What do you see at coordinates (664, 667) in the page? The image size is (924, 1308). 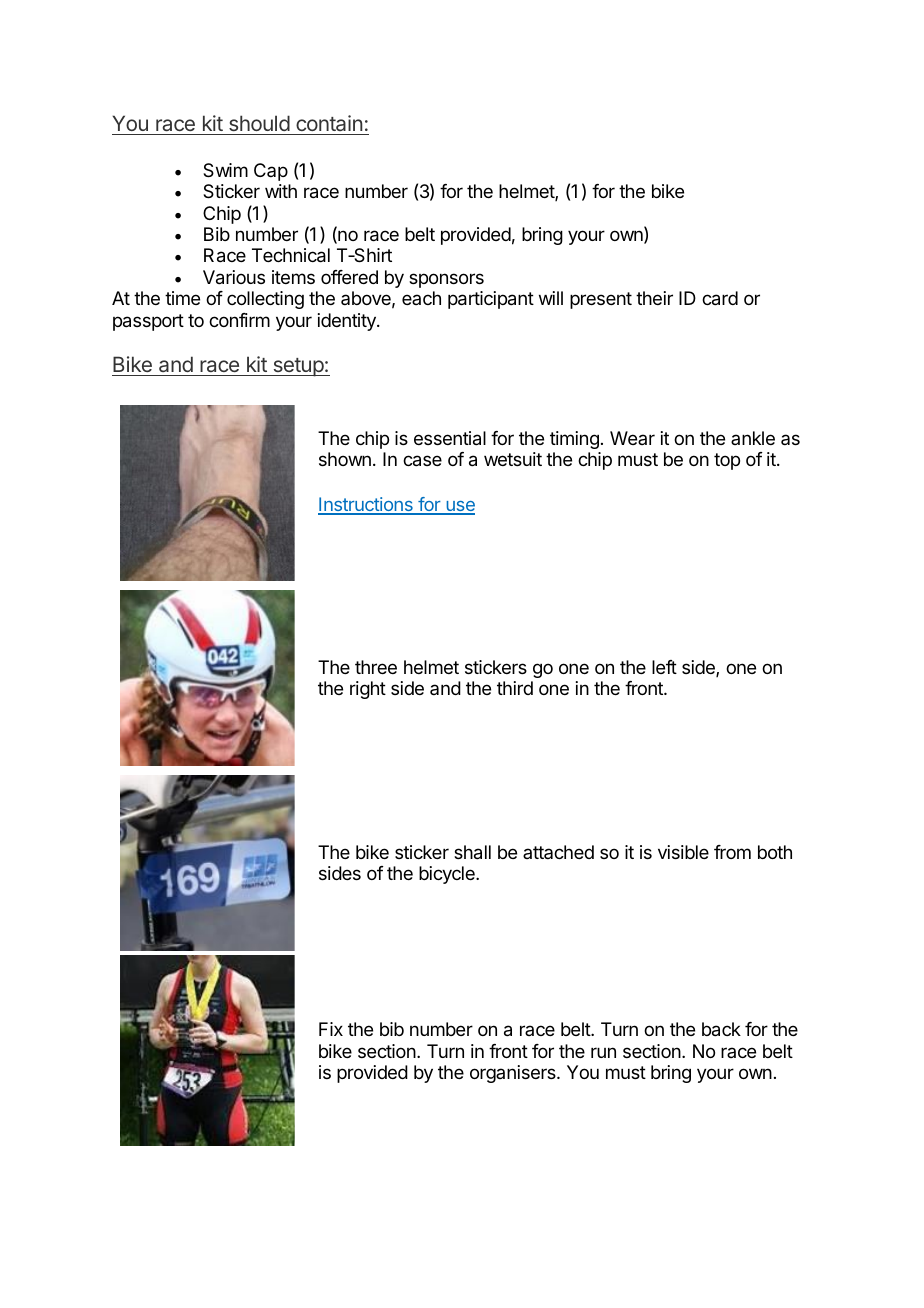 I see `left` at bounding box center [664, 667].
